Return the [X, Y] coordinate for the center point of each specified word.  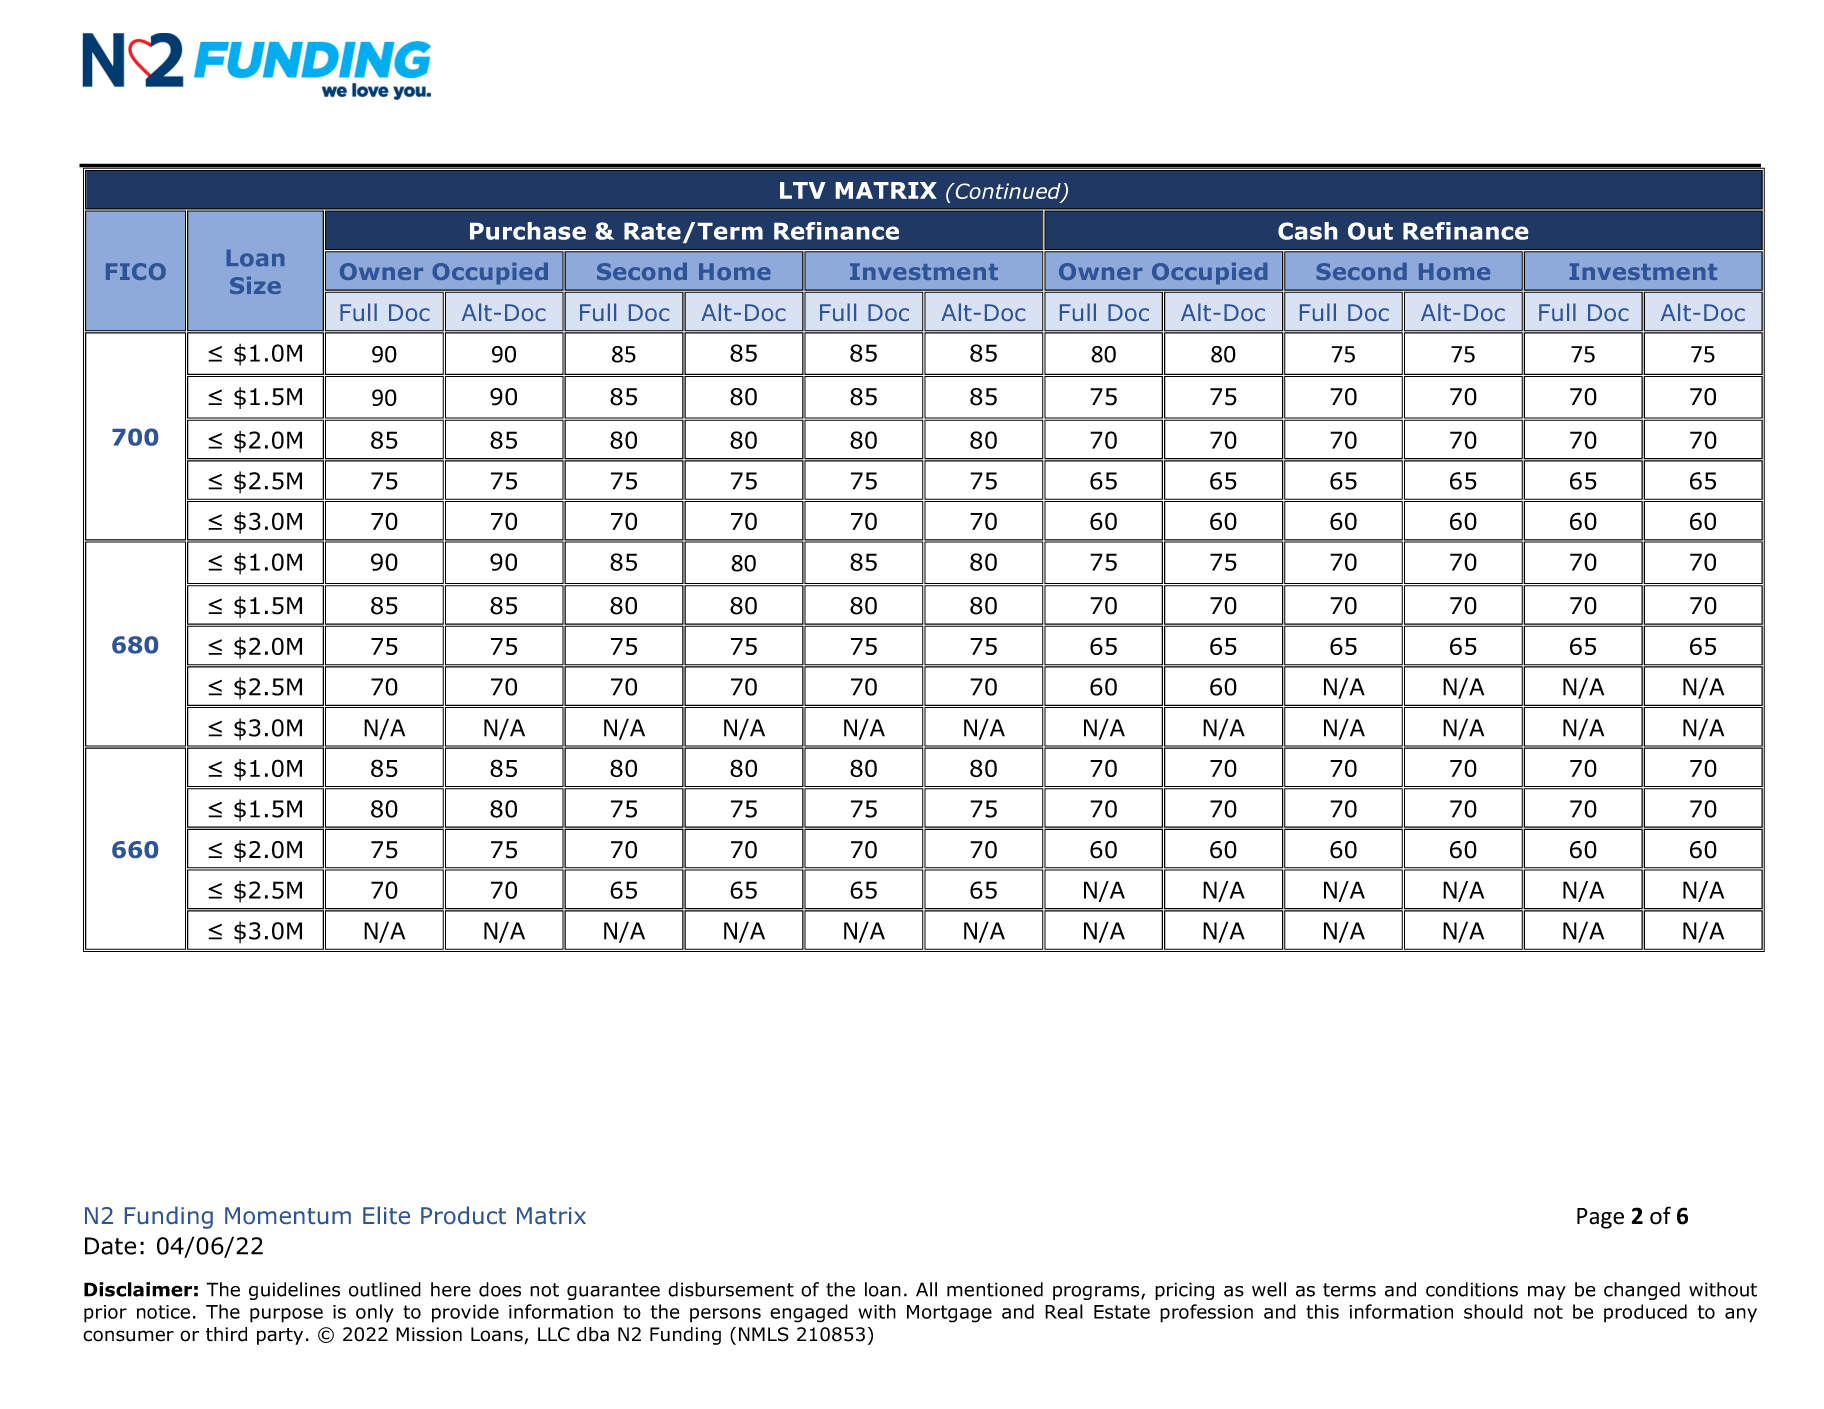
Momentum [288, 1215]
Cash [1307, 231]
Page [1600, 1218]
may [1547, 1293]
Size [255, 285]
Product [463, 1215]
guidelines [294, 1291]
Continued [1008, 192]
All [926, 1289]
